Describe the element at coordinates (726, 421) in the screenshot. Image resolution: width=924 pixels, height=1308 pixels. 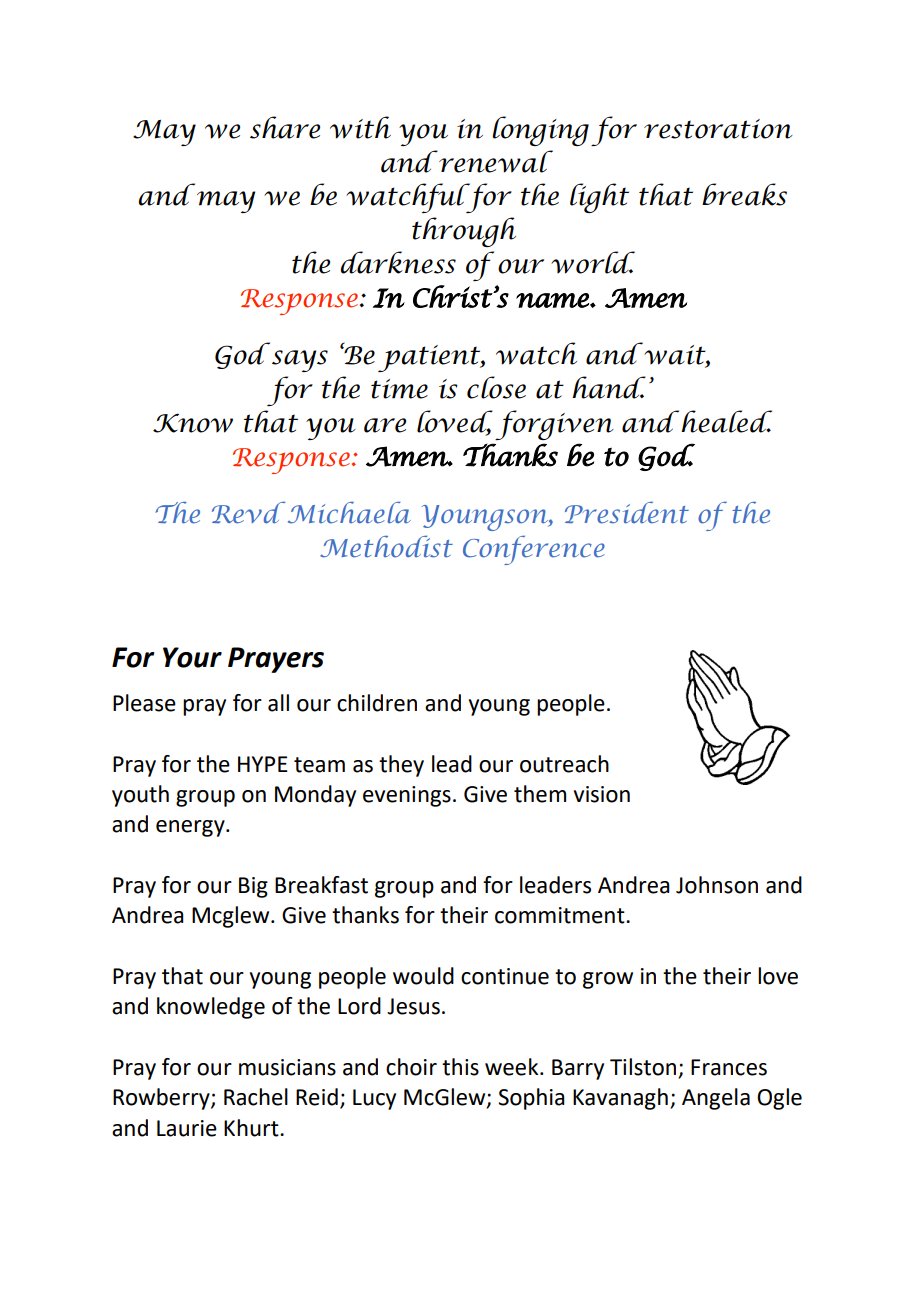
I see `healed` at that location.
